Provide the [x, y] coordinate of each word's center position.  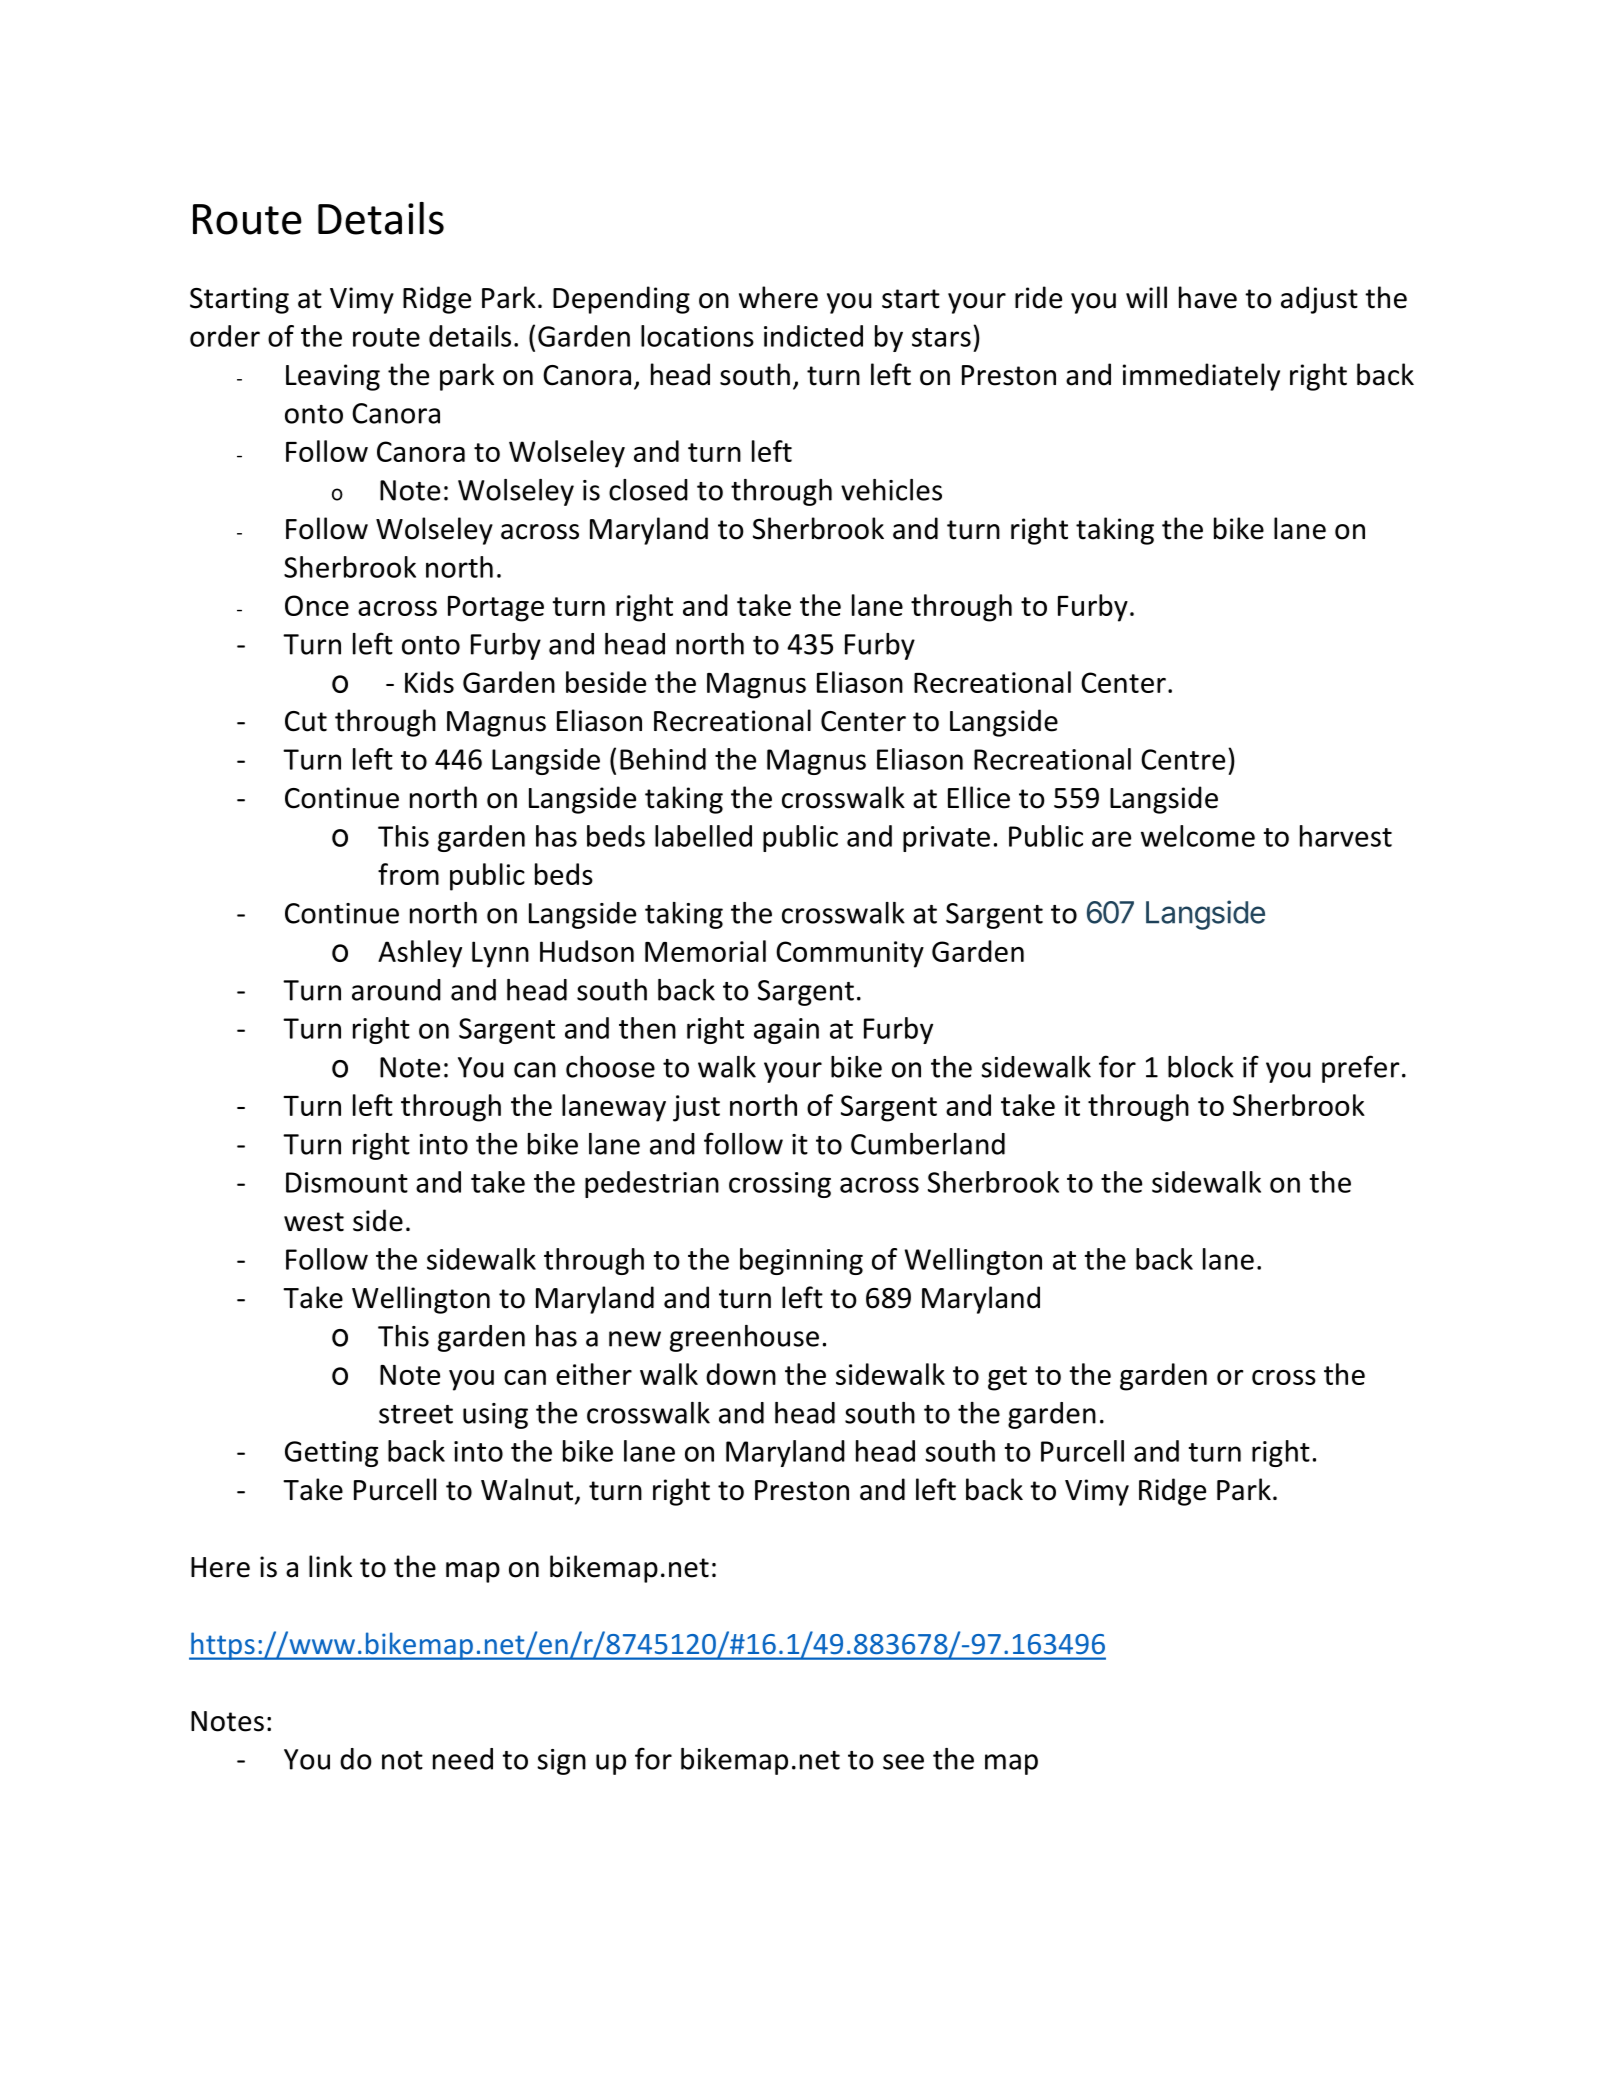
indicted [813, 336]
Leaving [333, 377]
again [786, 1031]
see [903, 1762]
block [1201, 1067]
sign [561, 1762]
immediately [1201, 377]
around [396, 990]
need [463, 1759]
